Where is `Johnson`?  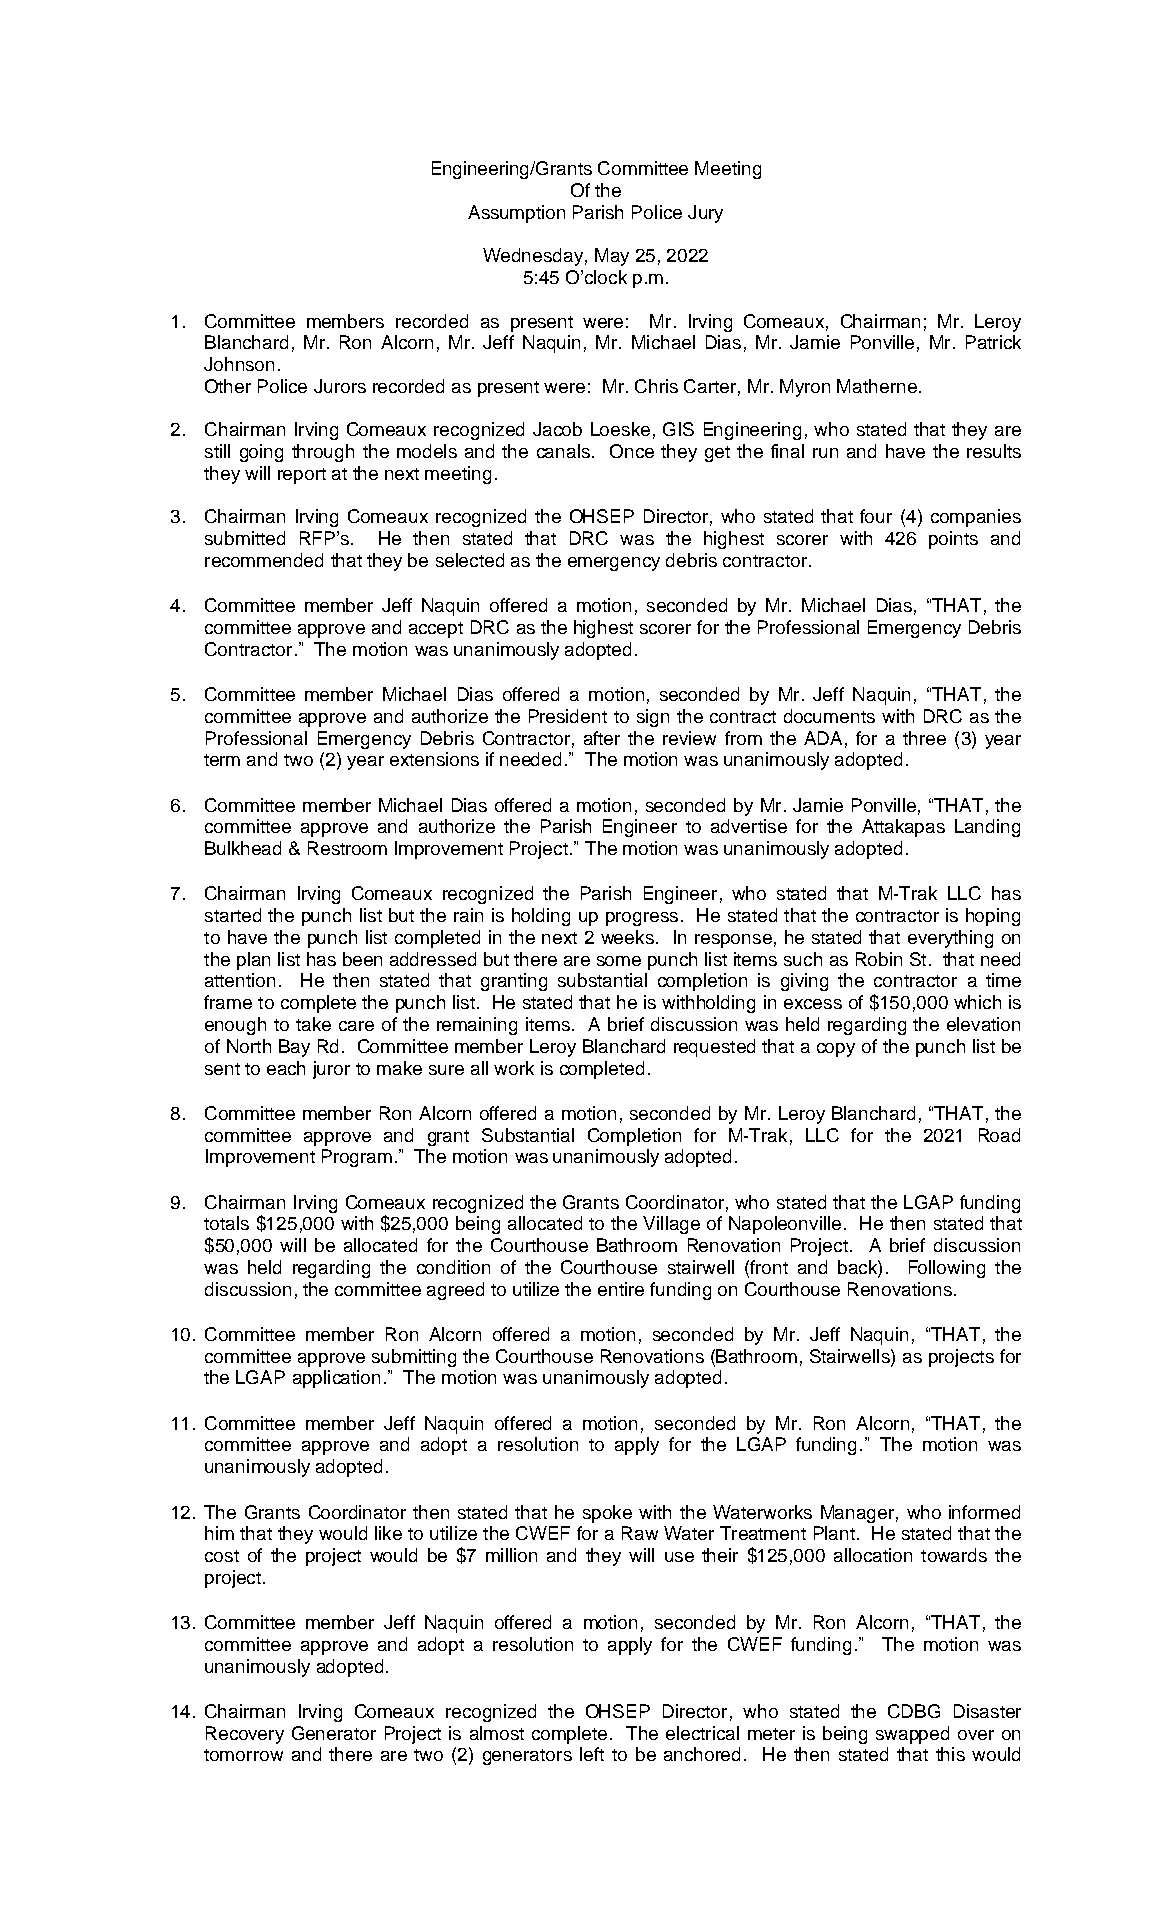 Johnson is located at coordinates (239, 364).
